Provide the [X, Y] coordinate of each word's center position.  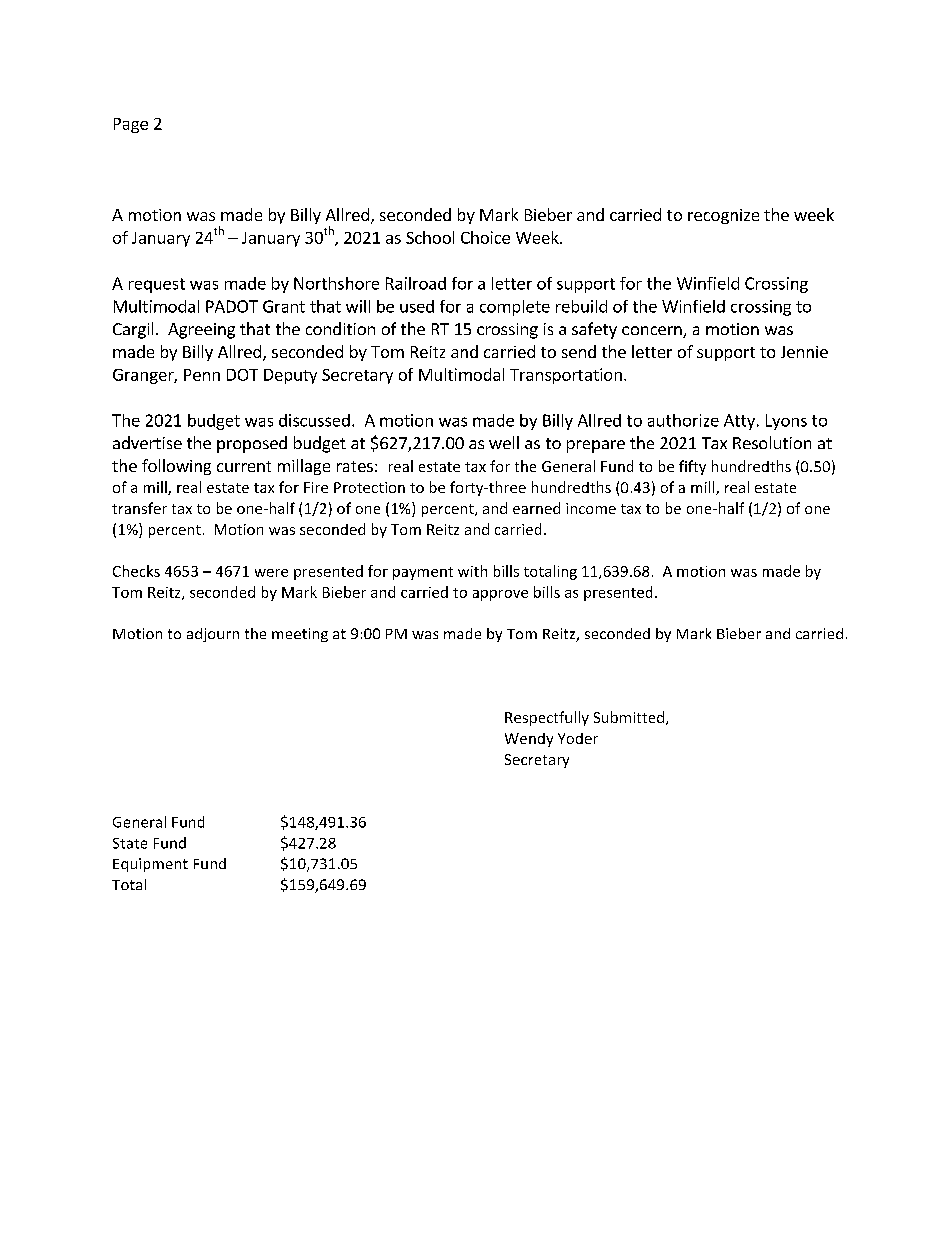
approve [500, 595]
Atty [739, 422]
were [271, 573]
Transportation [566, 376]
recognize [723, 216]
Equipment [150, 865]
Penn [202, 375]
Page [131, 125]
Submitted [630, 718]
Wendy [529, 740]
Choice [485, 237]
